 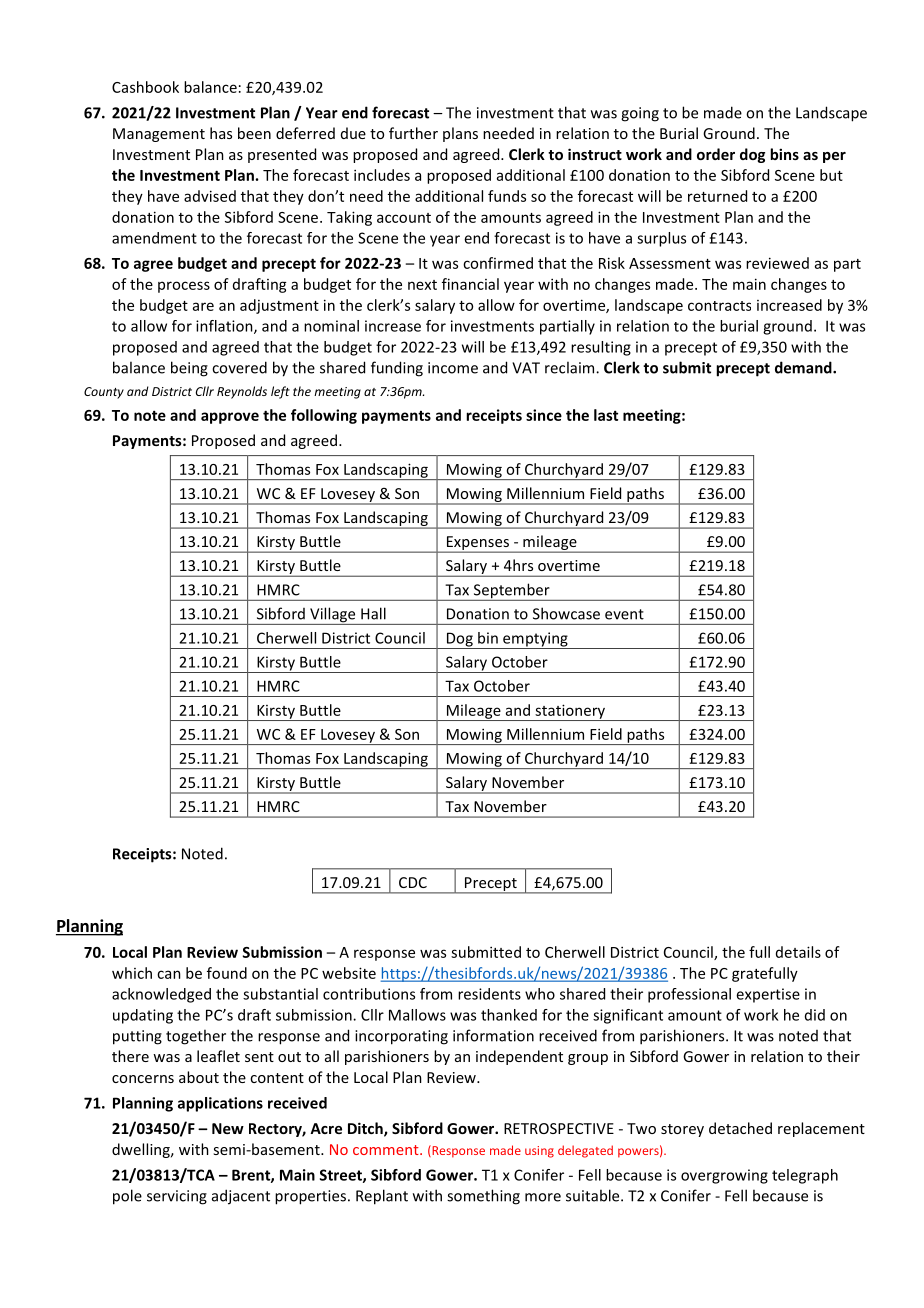 I want to click on Management, so click(x=159, y=135).
